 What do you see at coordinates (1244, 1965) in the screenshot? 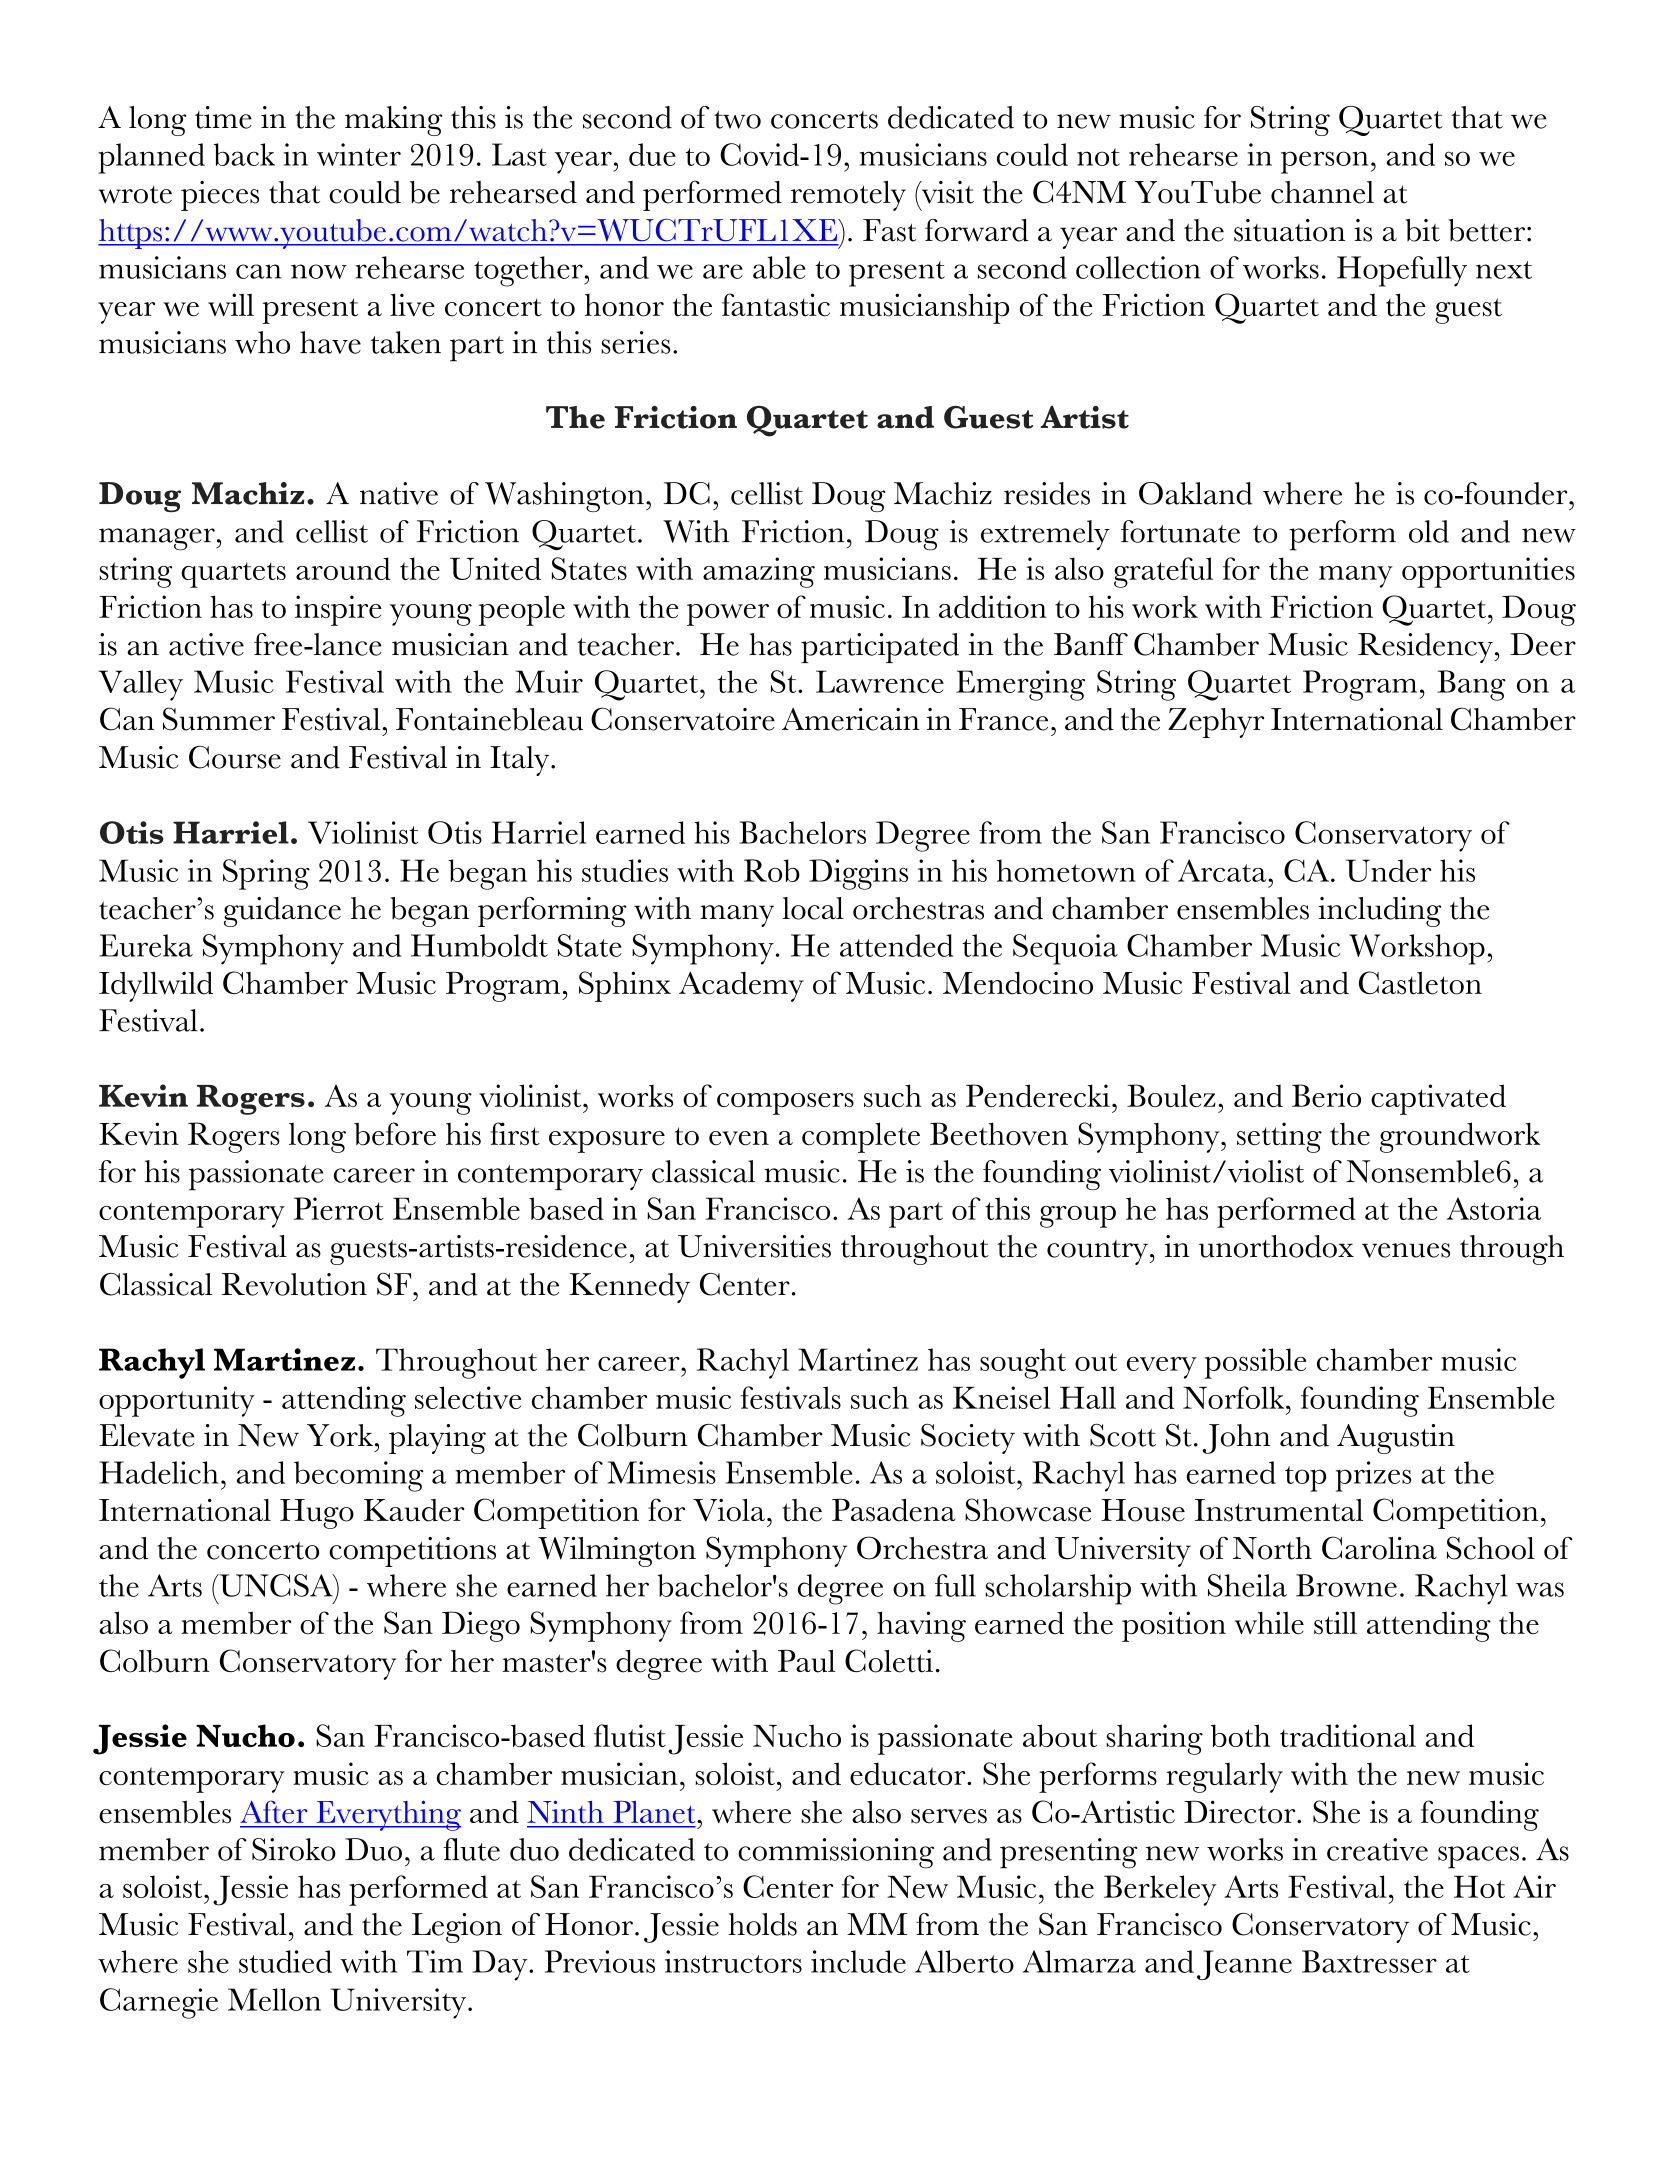
I see `Jeanne` at bounding box center [1244, 1965].
